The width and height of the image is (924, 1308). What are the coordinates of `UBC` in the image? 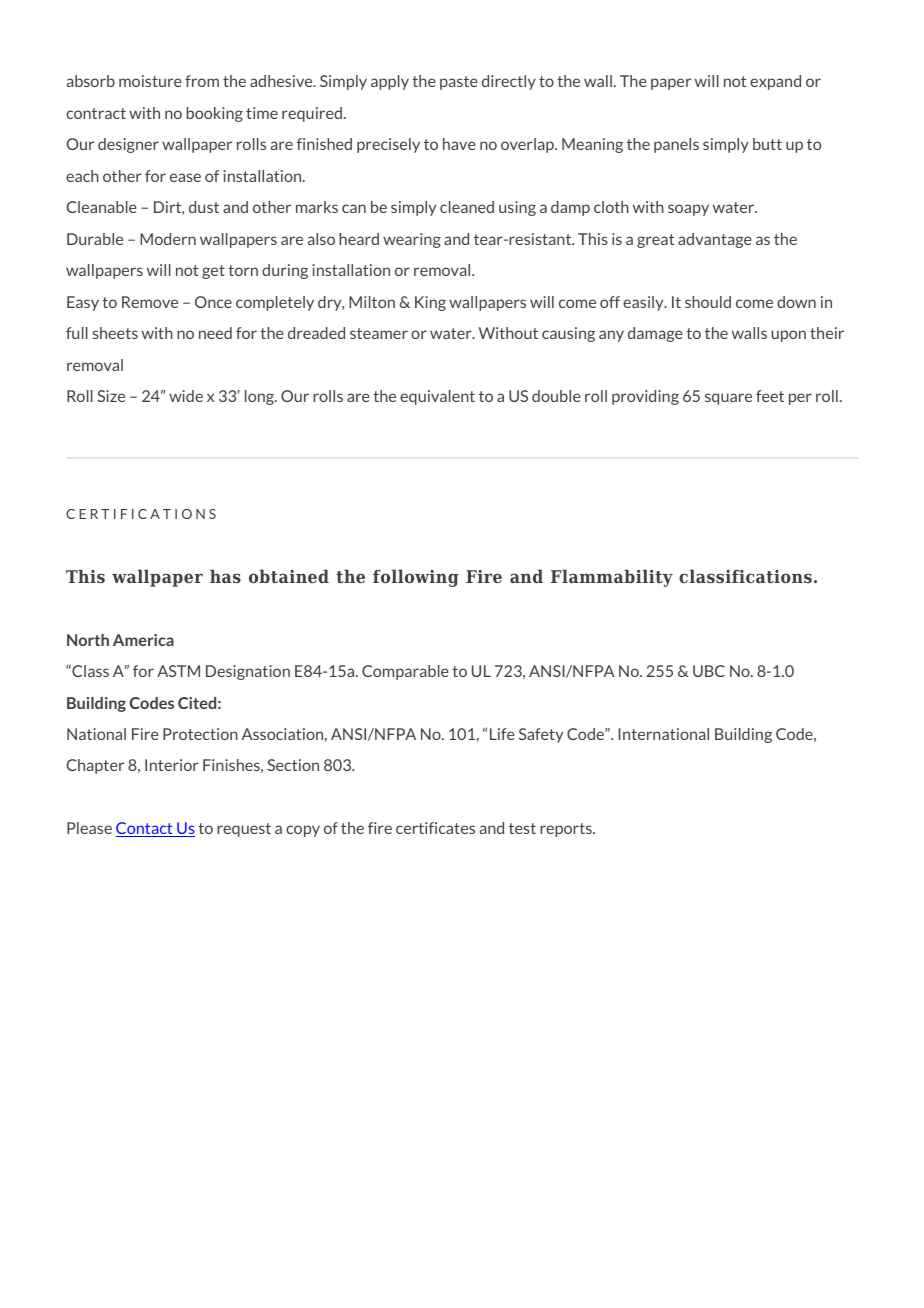 It's located at (709, 671).
